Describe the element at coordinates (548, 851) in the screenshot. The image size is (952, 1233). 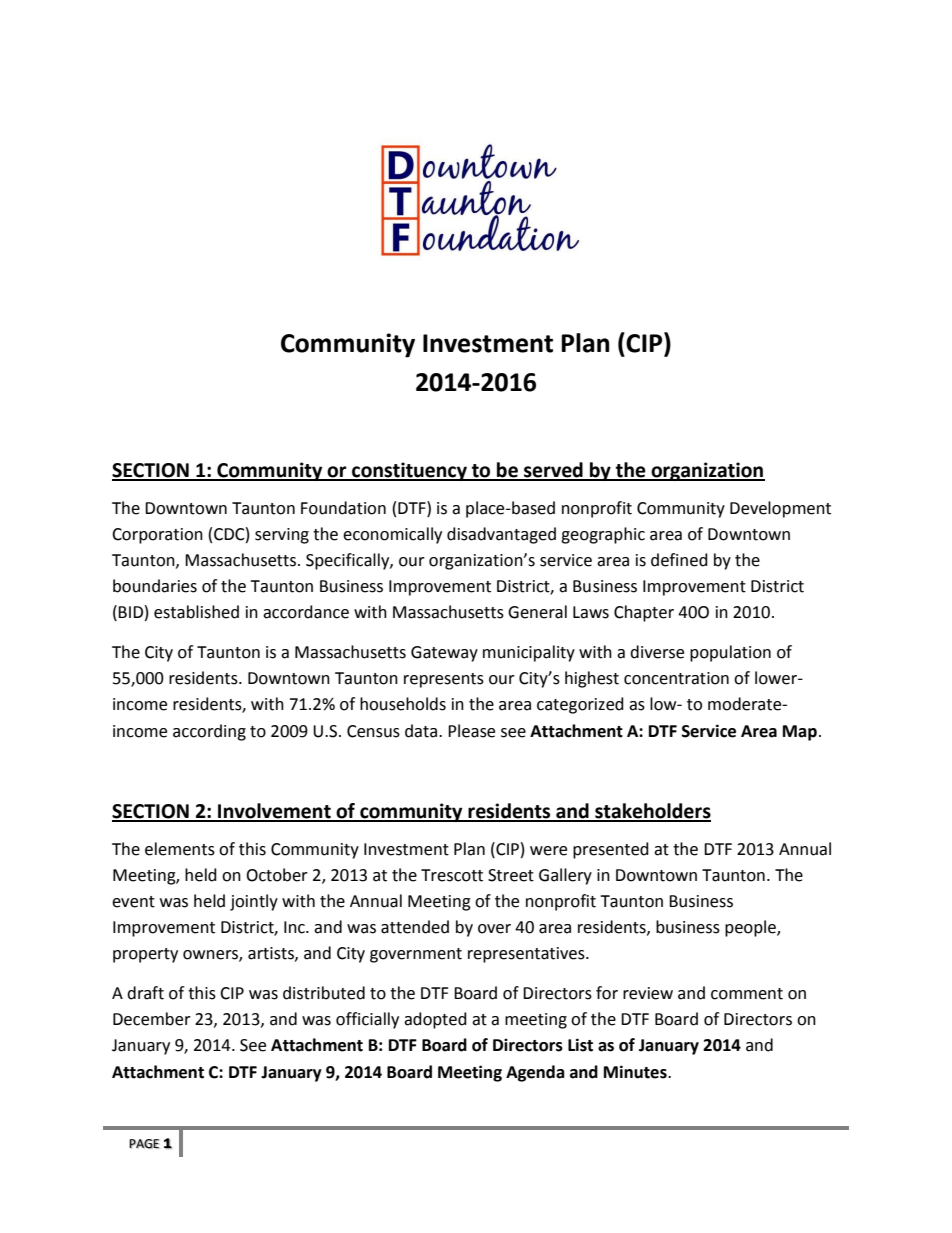
I see `were` at that location.
